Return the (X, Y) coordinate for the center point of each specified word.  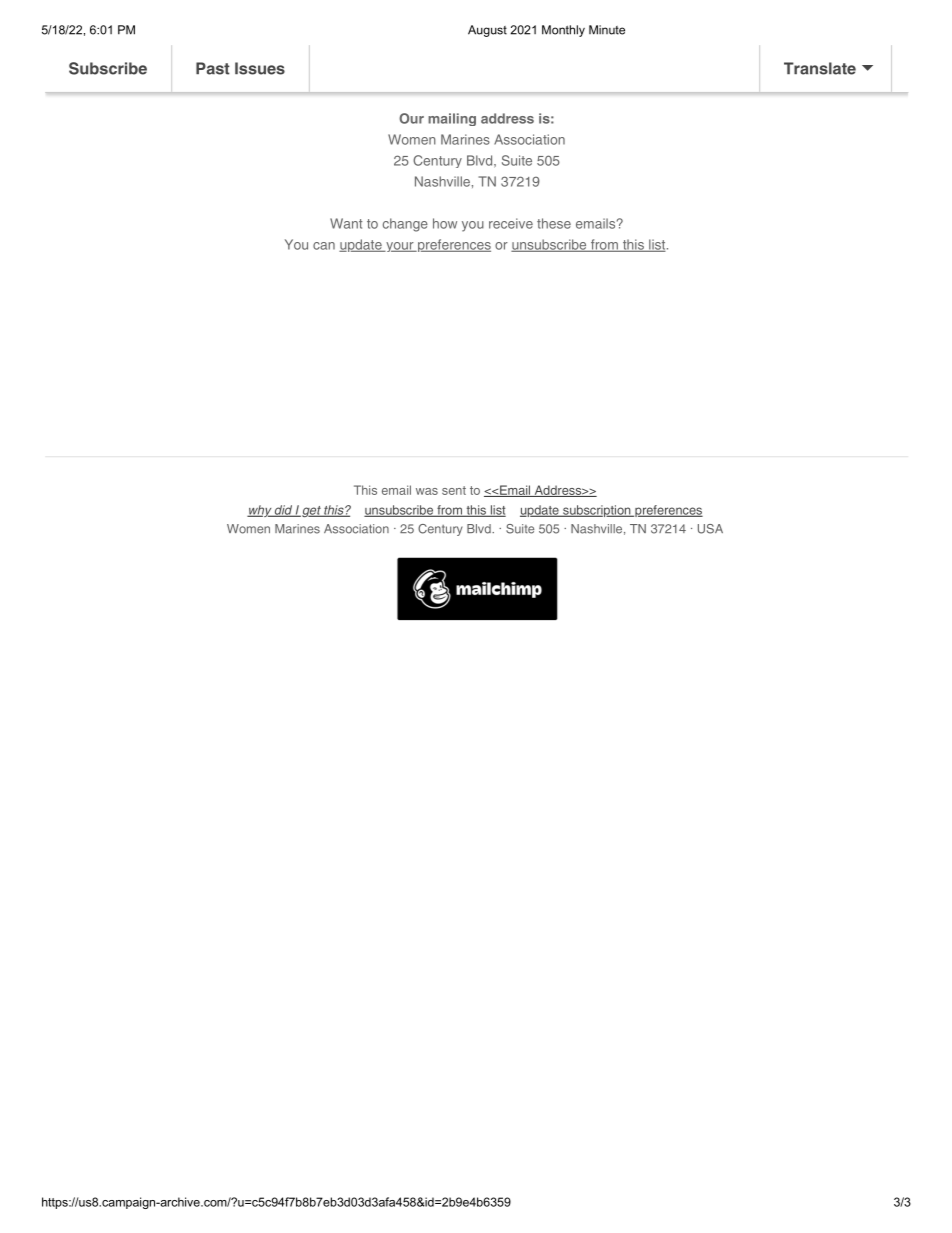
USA (710, 529)
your (400, 247)
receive (511, 223)
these (554, 223)
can (324, 246)
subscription (597, 511)
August (487, 31)
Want (346, 223)
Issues (260, 68)
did (283, 511)
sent (454, 490)
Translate (820, 68)
